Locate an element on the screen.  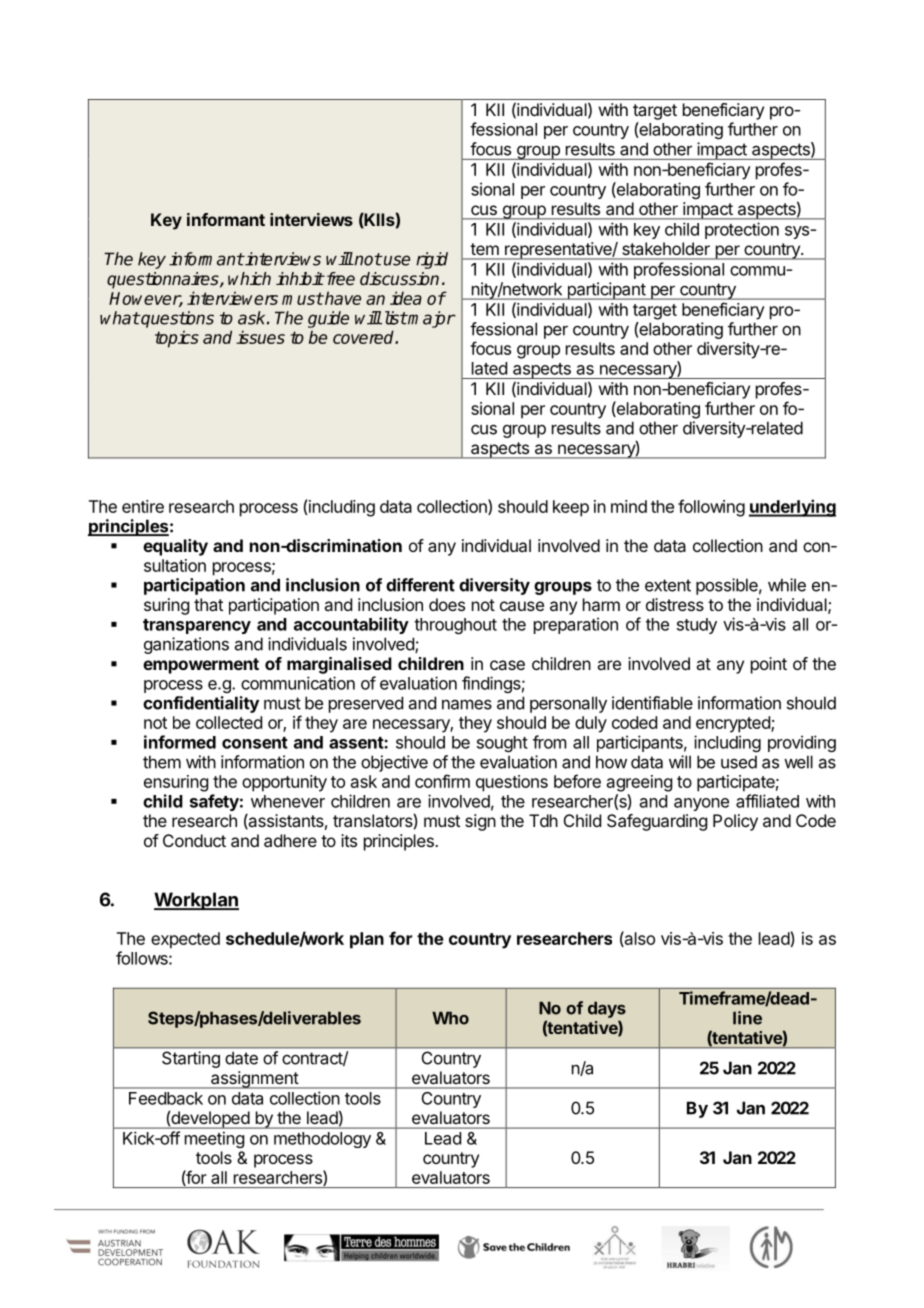
different is located at coordinates (420, 585).
